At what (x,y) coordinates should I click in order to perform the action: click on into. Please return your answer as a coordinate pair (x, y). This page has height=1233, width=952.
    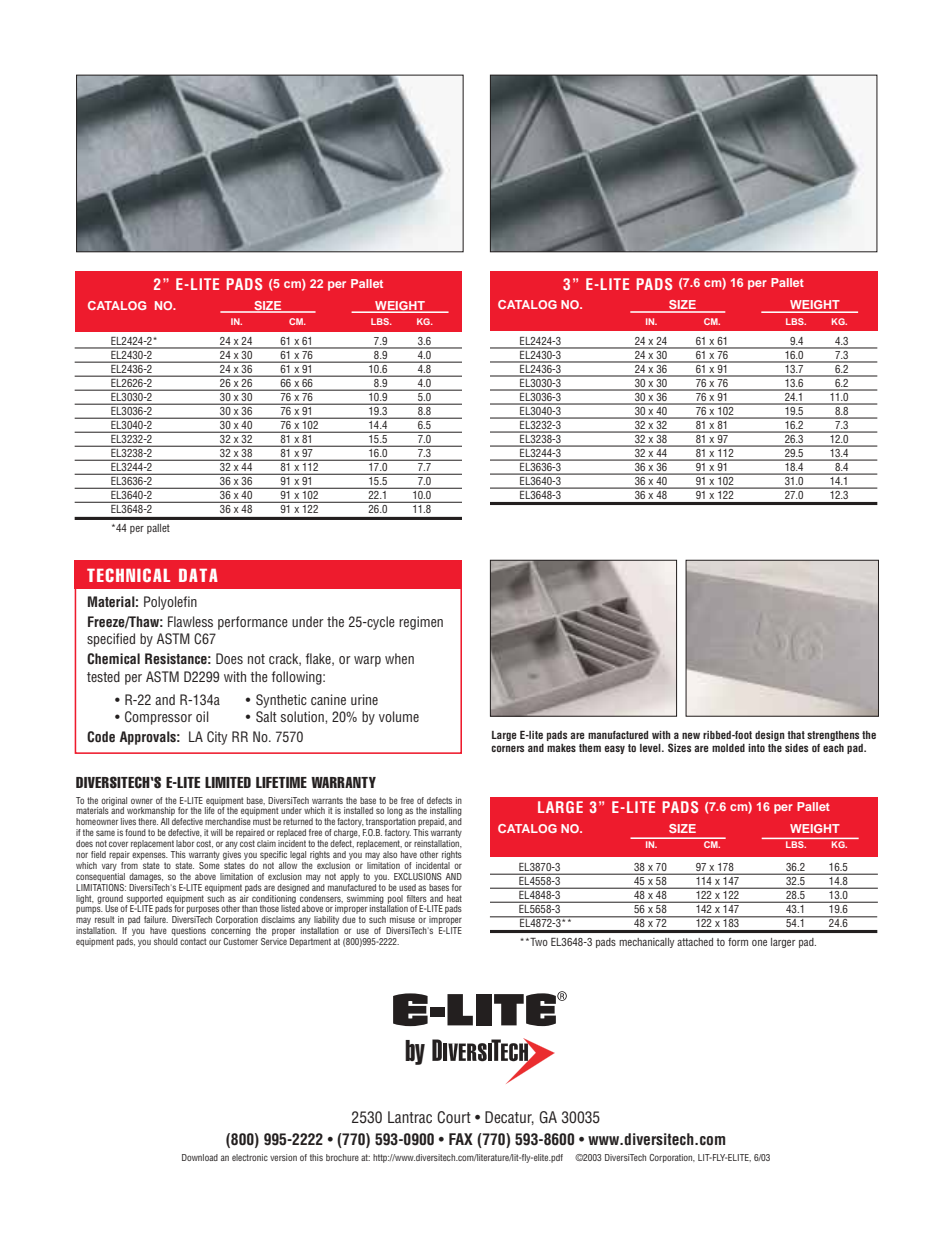
    Looking at the image, I should click on (756, 748).
